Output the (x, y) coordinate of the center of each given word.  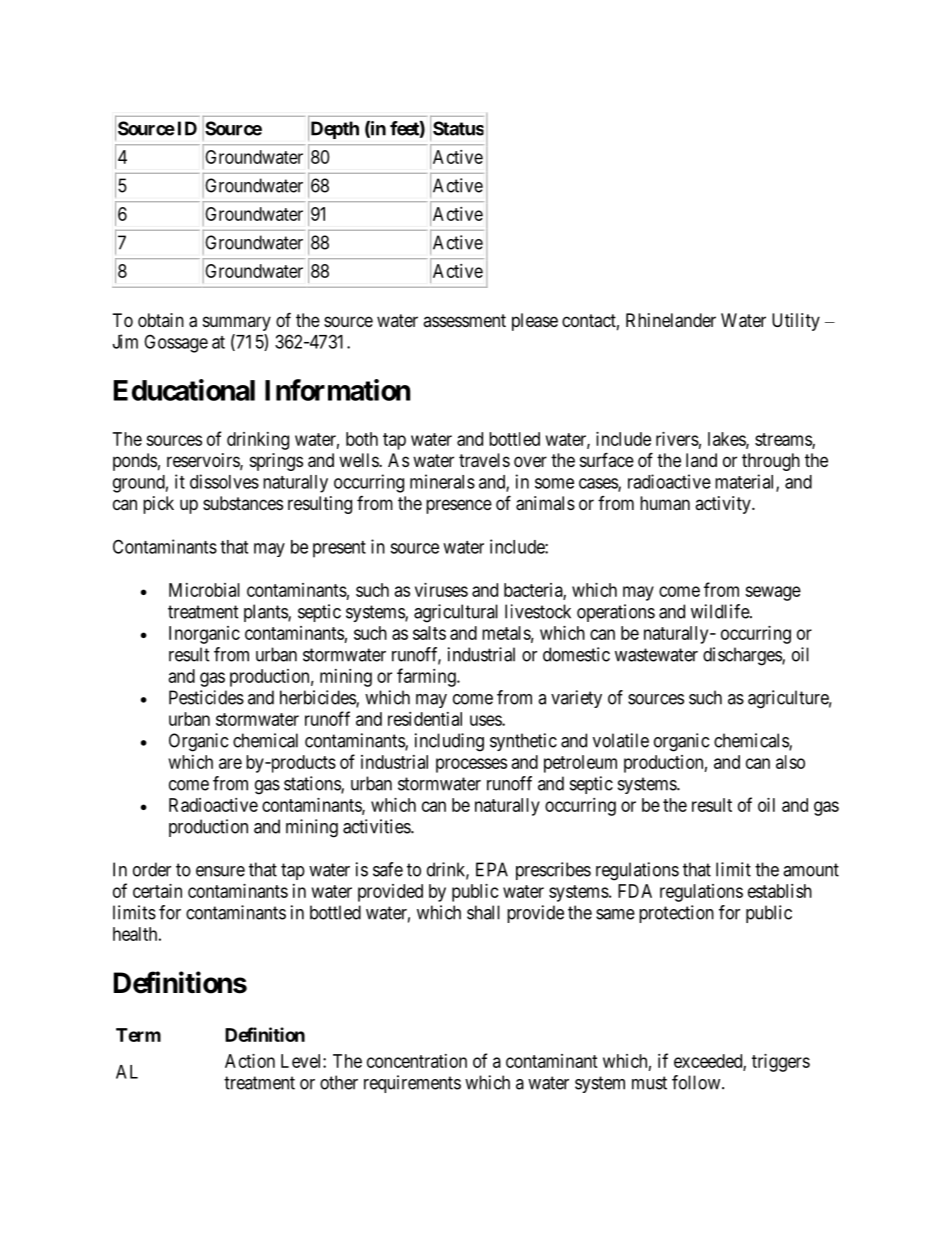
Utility (796, 322)
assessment (464, 320)
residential (425, 719)
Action (250, 1061)
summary (237, 323)
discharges (743, 656)
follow (697, 1082)
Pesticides (206, 697)
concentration (417, 1061)
